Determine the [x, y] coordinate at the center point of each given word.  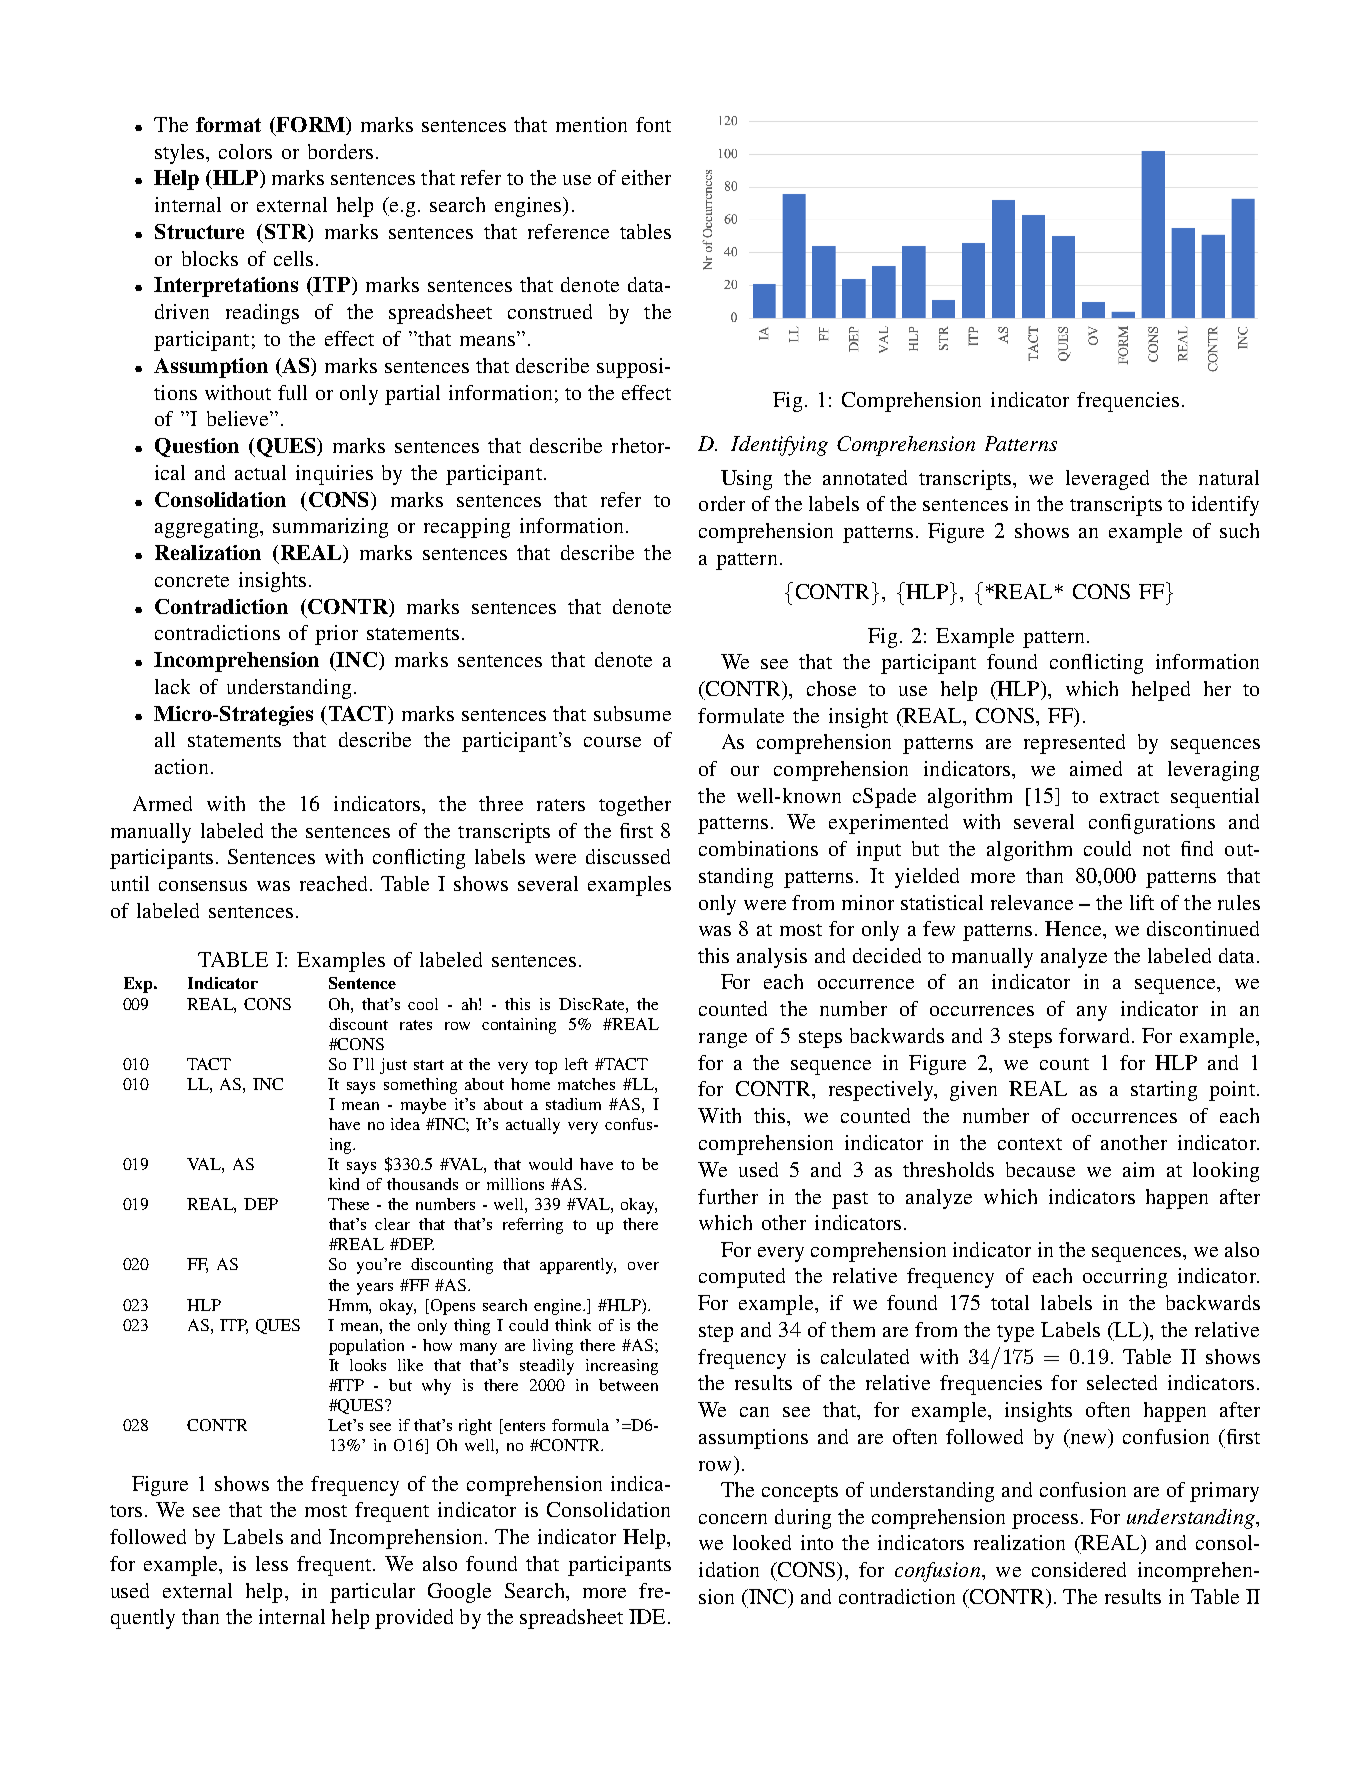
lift [1142, 902]
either [646, 177]
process [1045, 1521]
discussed [628, 856]
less [272, 1563]
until [130, 883]
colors [245, 151]
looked [762, 1542]
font [653, 124]
